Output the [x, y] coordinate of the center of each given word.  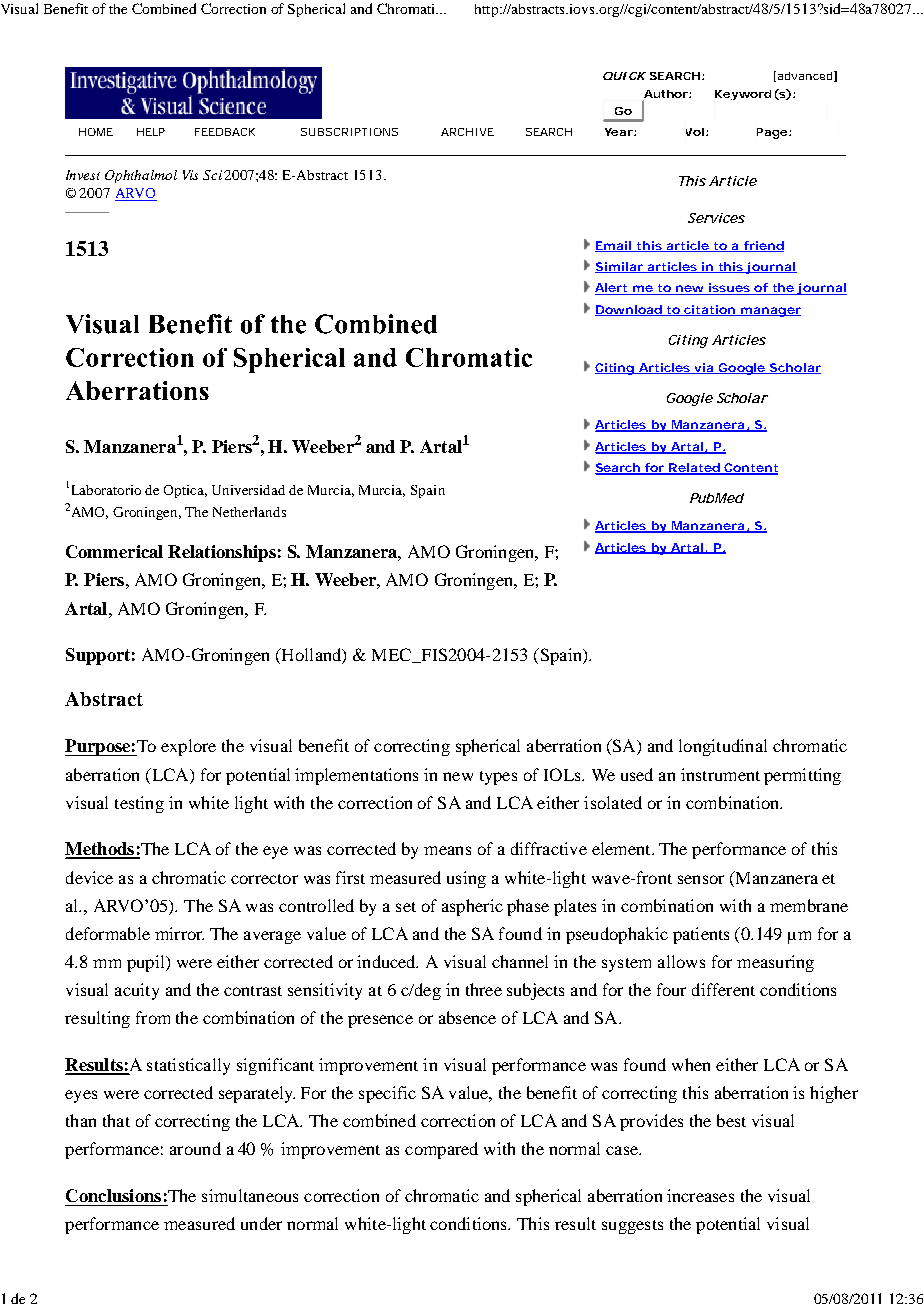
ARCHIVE [467, 132]
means [447, 850]
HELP [151, 132]
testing [139, 804]
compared [441, 1150]
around [195, 1148]
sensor [701, 879]
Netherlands [249, 512]
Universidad [248, 490]
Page [773, 133]
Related [695, 469]
